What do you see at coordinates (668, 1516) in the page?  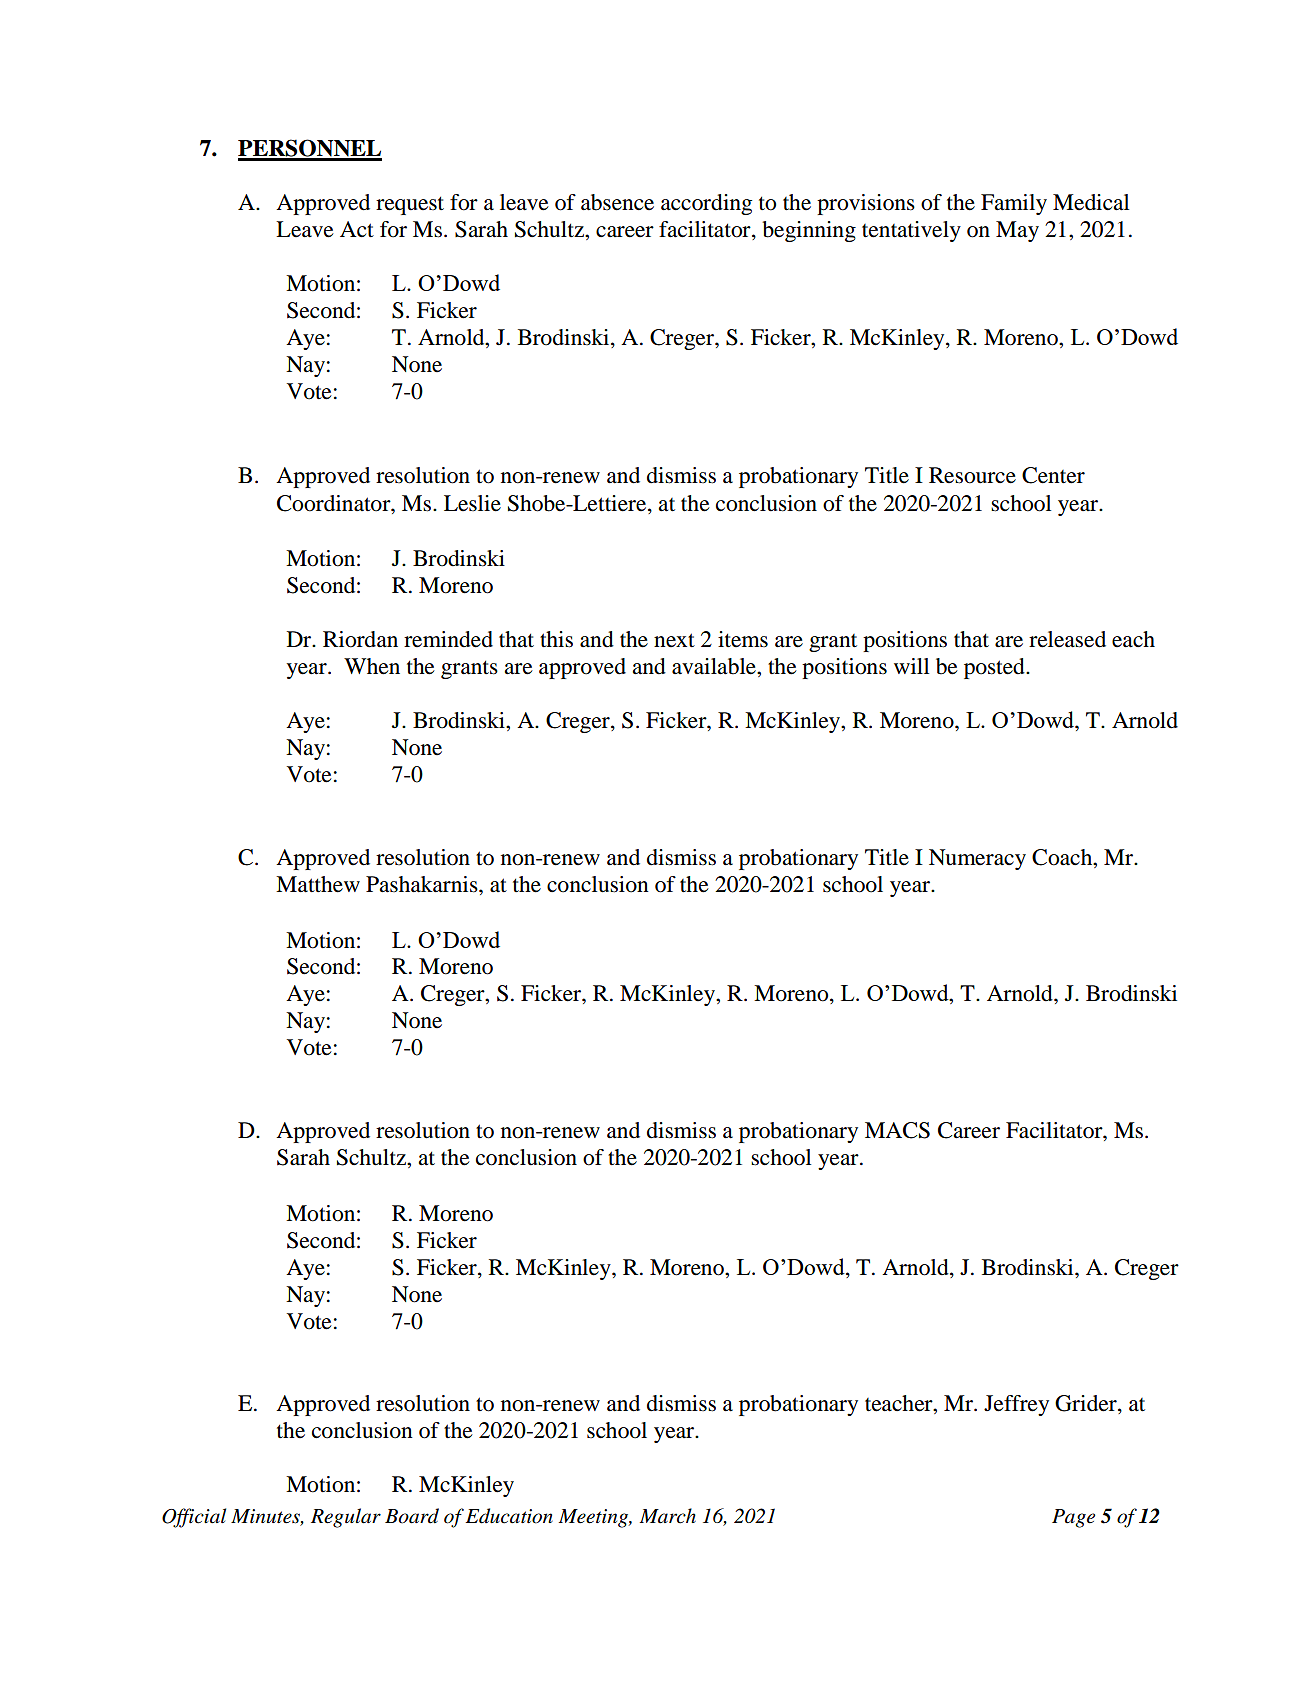 I see `March` at bounding box center [668, 1516].
